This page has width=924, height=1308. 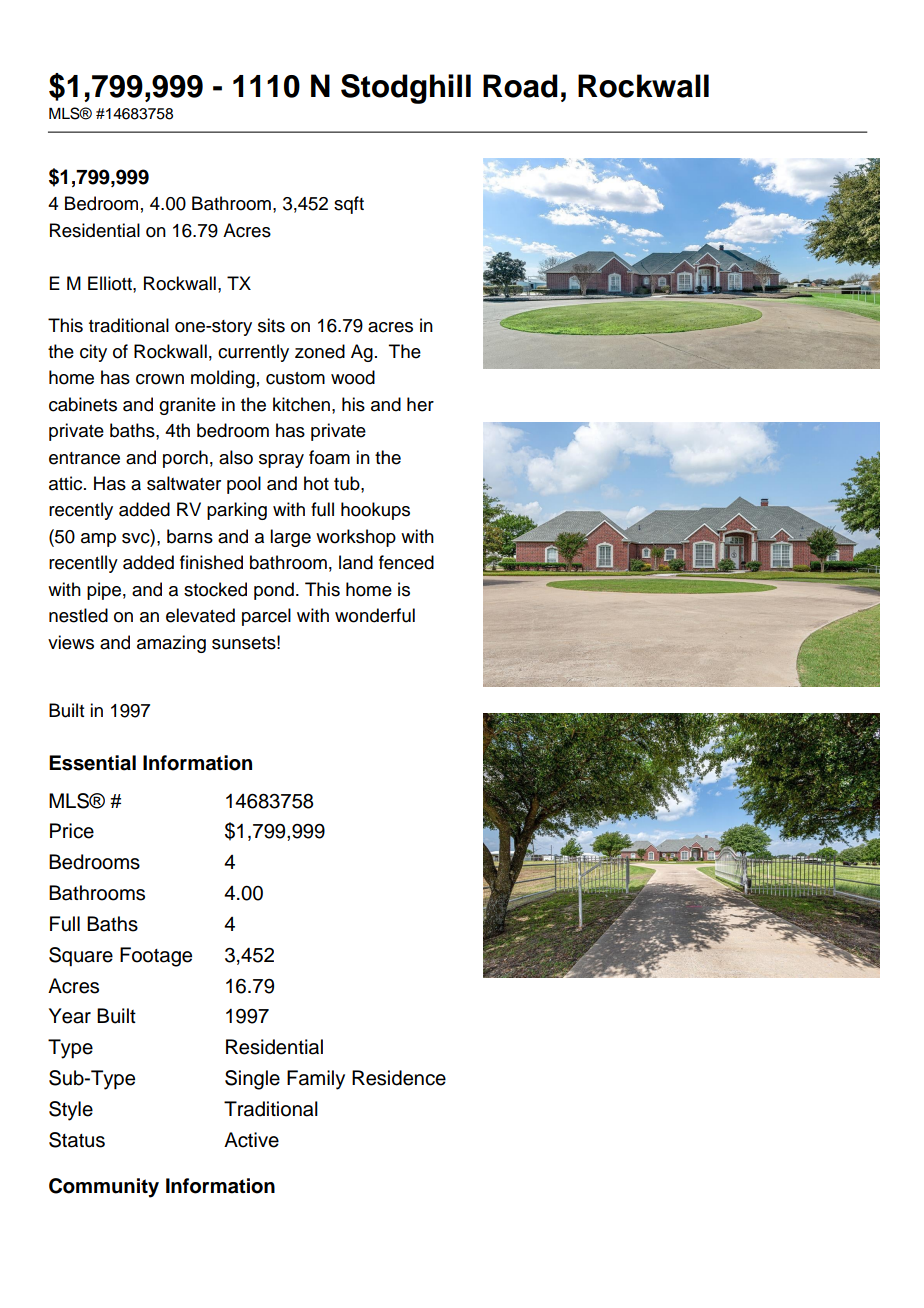 I want to click on parcel, so click(x=266, y=617).
